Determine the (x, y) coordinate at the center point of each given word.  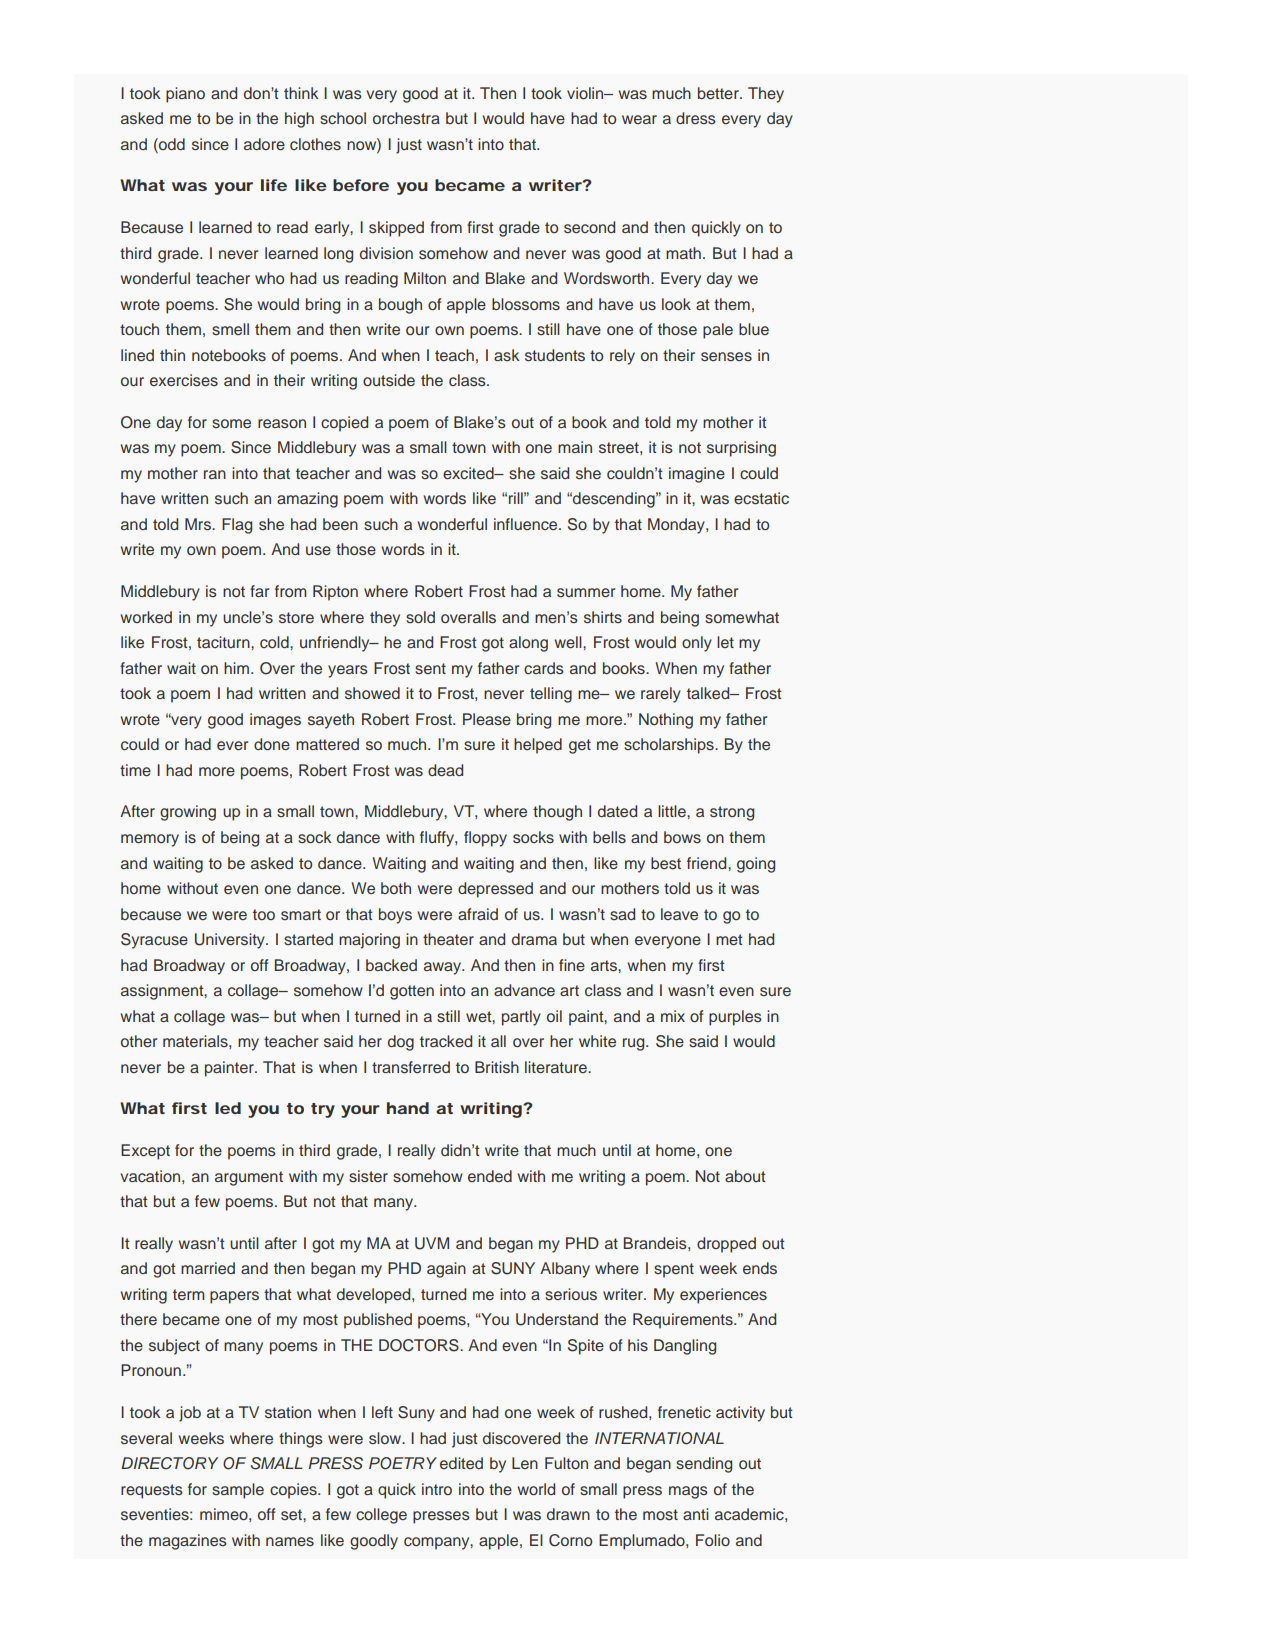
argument (249, 1178)
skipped (396, 229)
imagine (697, 475)
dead (445, 770)
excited (469, 473)
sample (238, 1491)
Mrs (199, 524)
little (673, 811)
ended (490, 1176)
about (745, 1176)
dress (696, 118)
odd (171, 144)
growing (188, 813)
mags (688, 1492)
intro (437, 1489)
